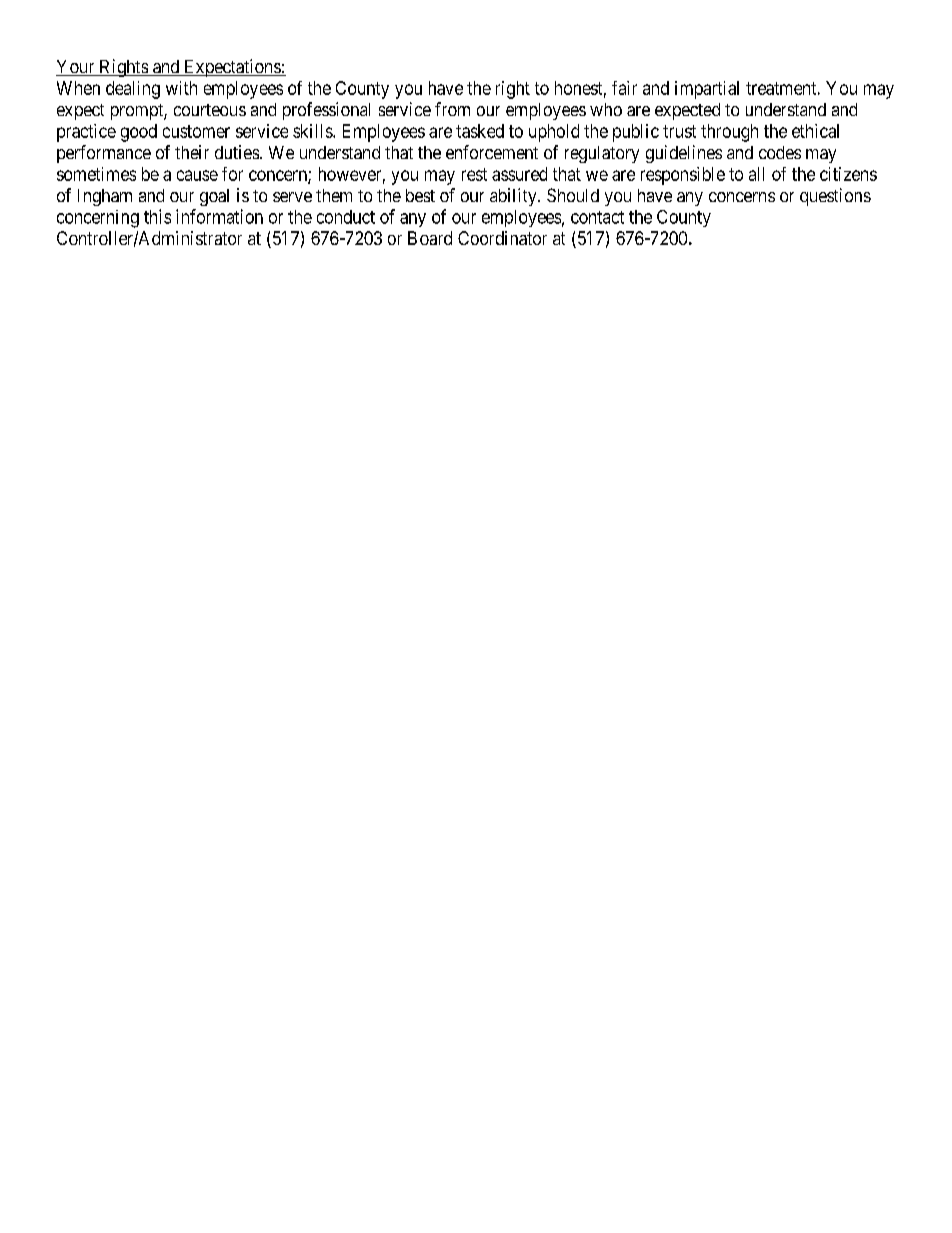 Image resolution: width=952 pixels, height=1233 pixels. What do you see at coordinates (192, 152) in the screenshot?
I see `their` at bounding box center [192, 152].
